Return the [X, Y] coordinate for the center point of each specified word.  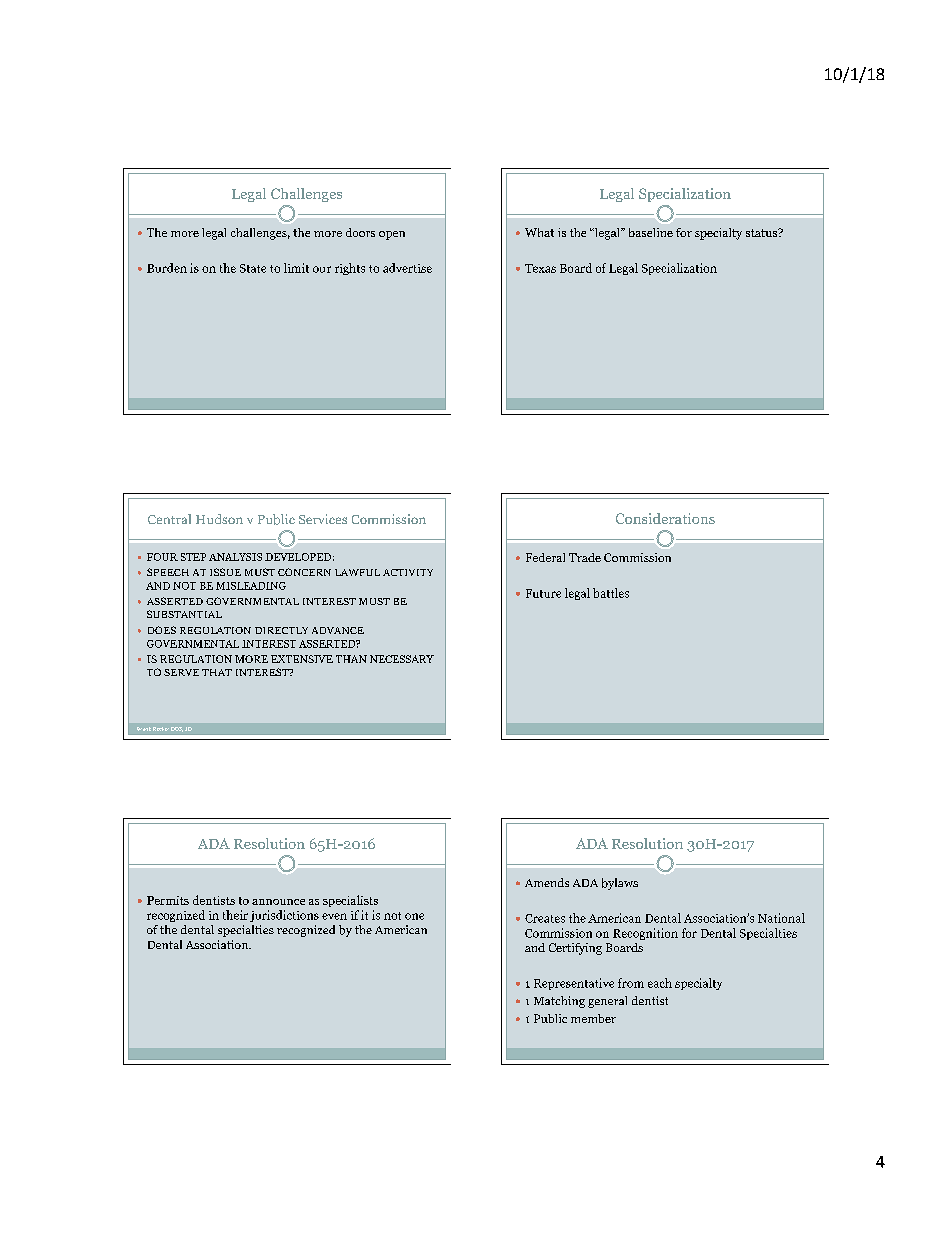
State [253, 268]
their [235, 915]
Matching [559, 1002]
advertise [407, 268]
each [660, 983]
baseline [651, 232]
